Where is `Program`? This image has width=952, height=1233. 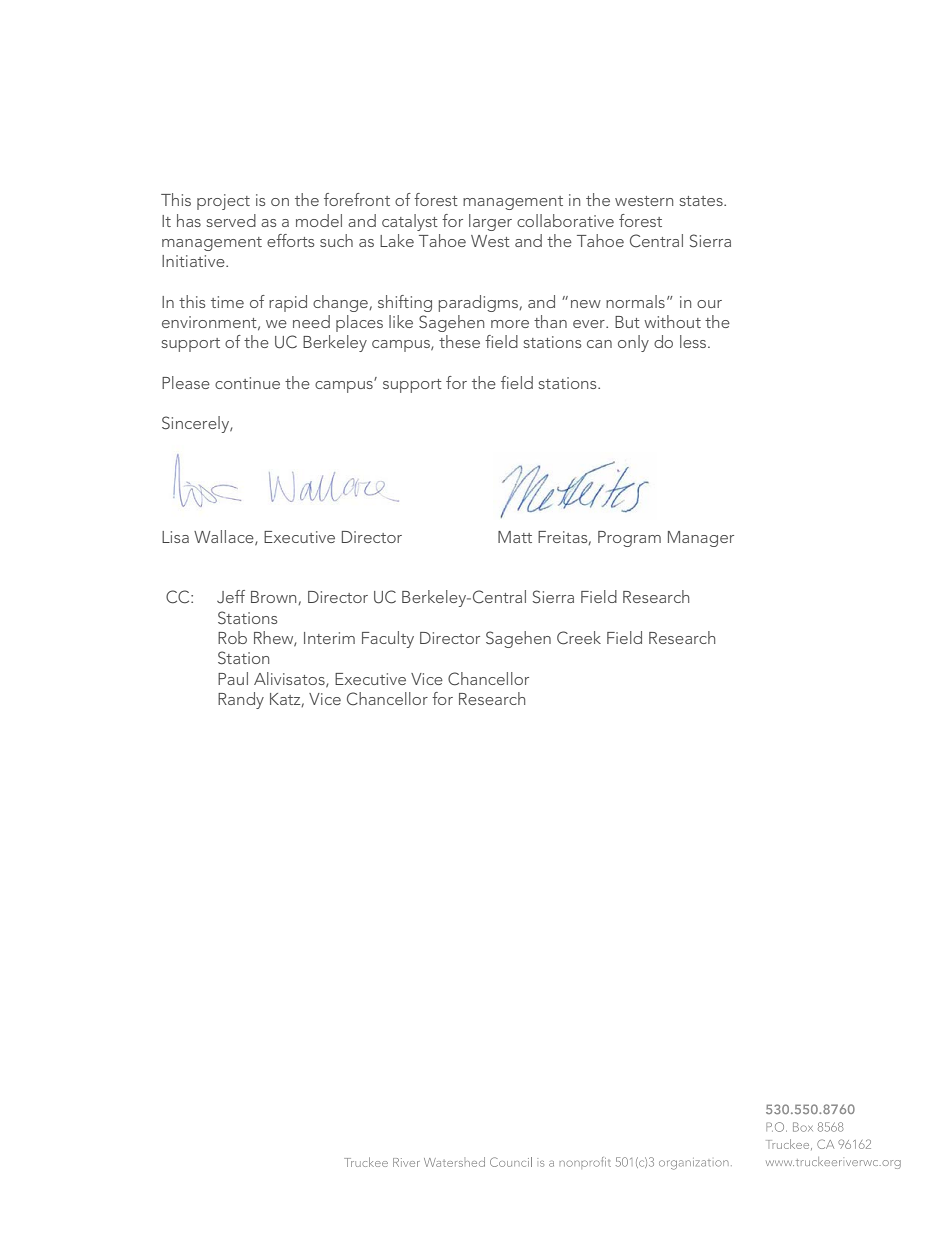 Program is located at coordinates (629, 539).
